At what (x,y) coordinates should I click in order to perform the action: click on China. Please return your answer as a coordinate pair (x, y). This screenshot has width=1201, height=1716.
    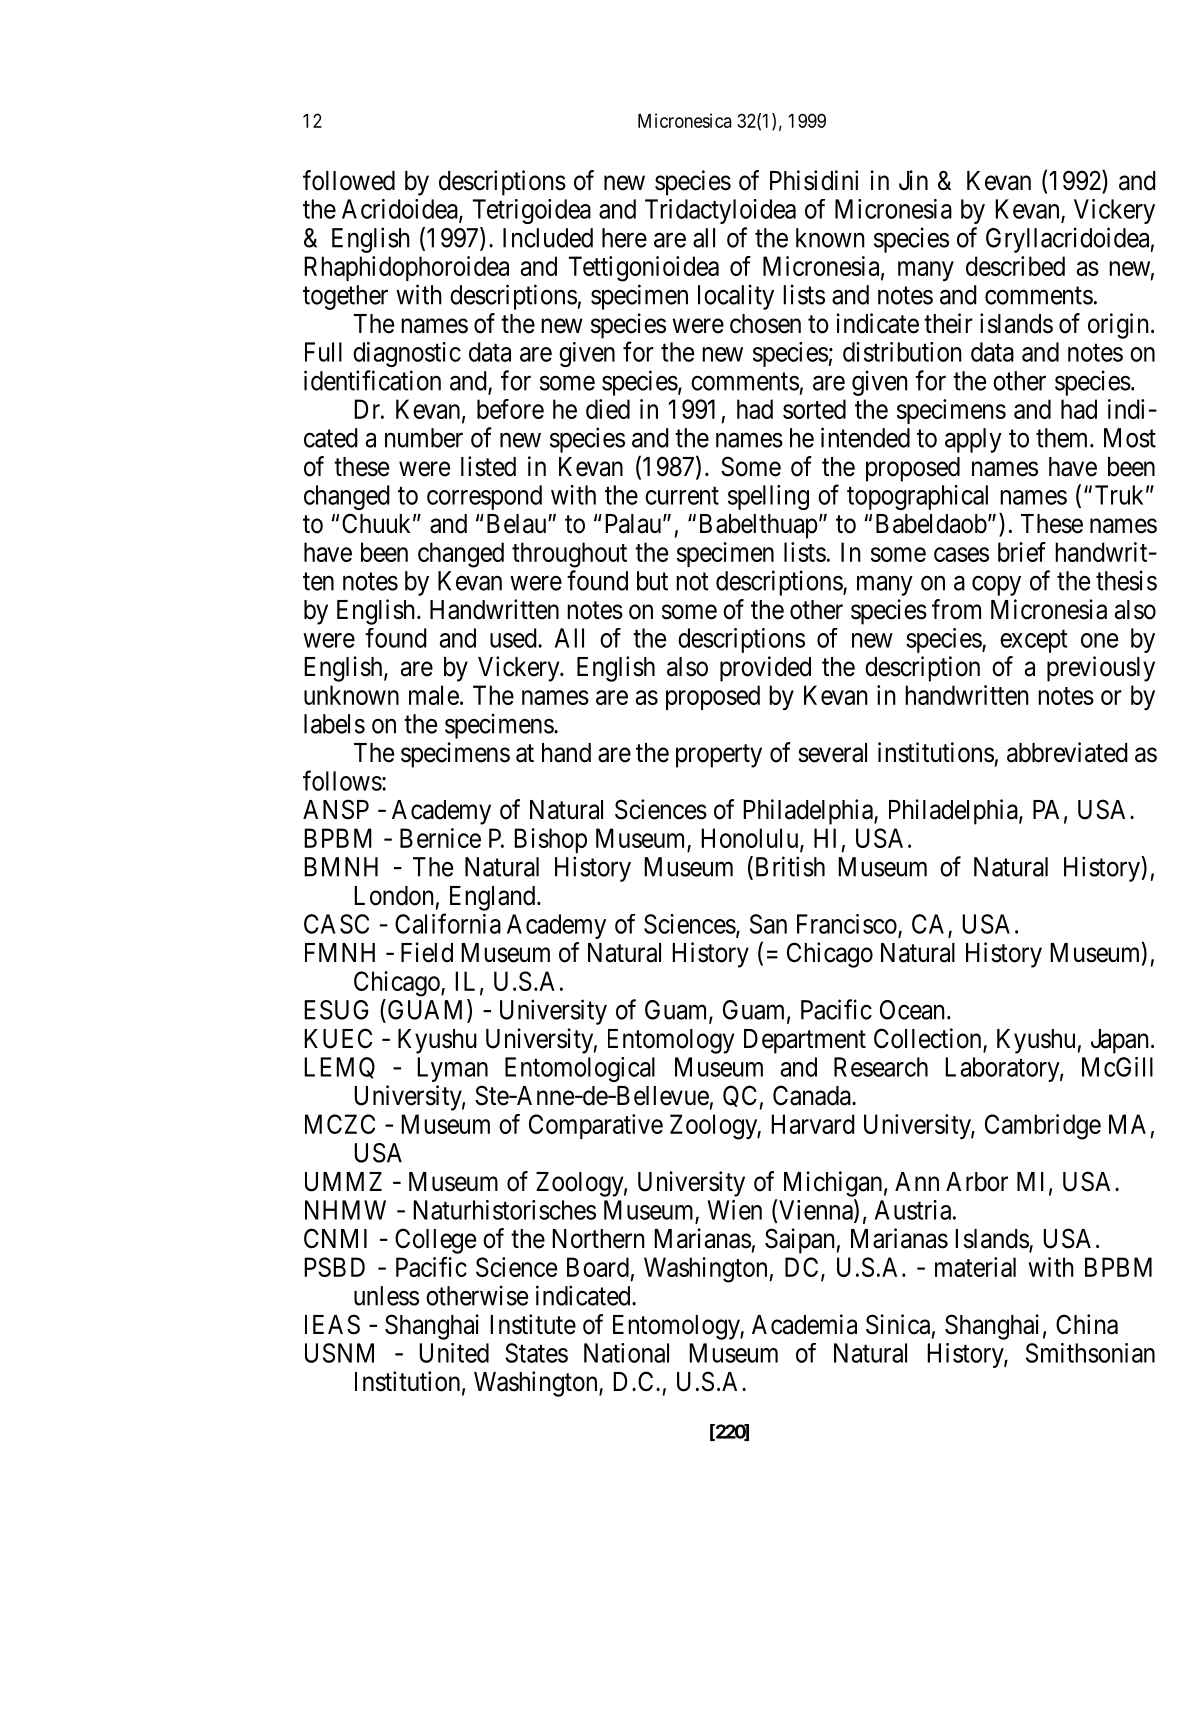
    Looking at the image, I should click on (1087, 1324).
